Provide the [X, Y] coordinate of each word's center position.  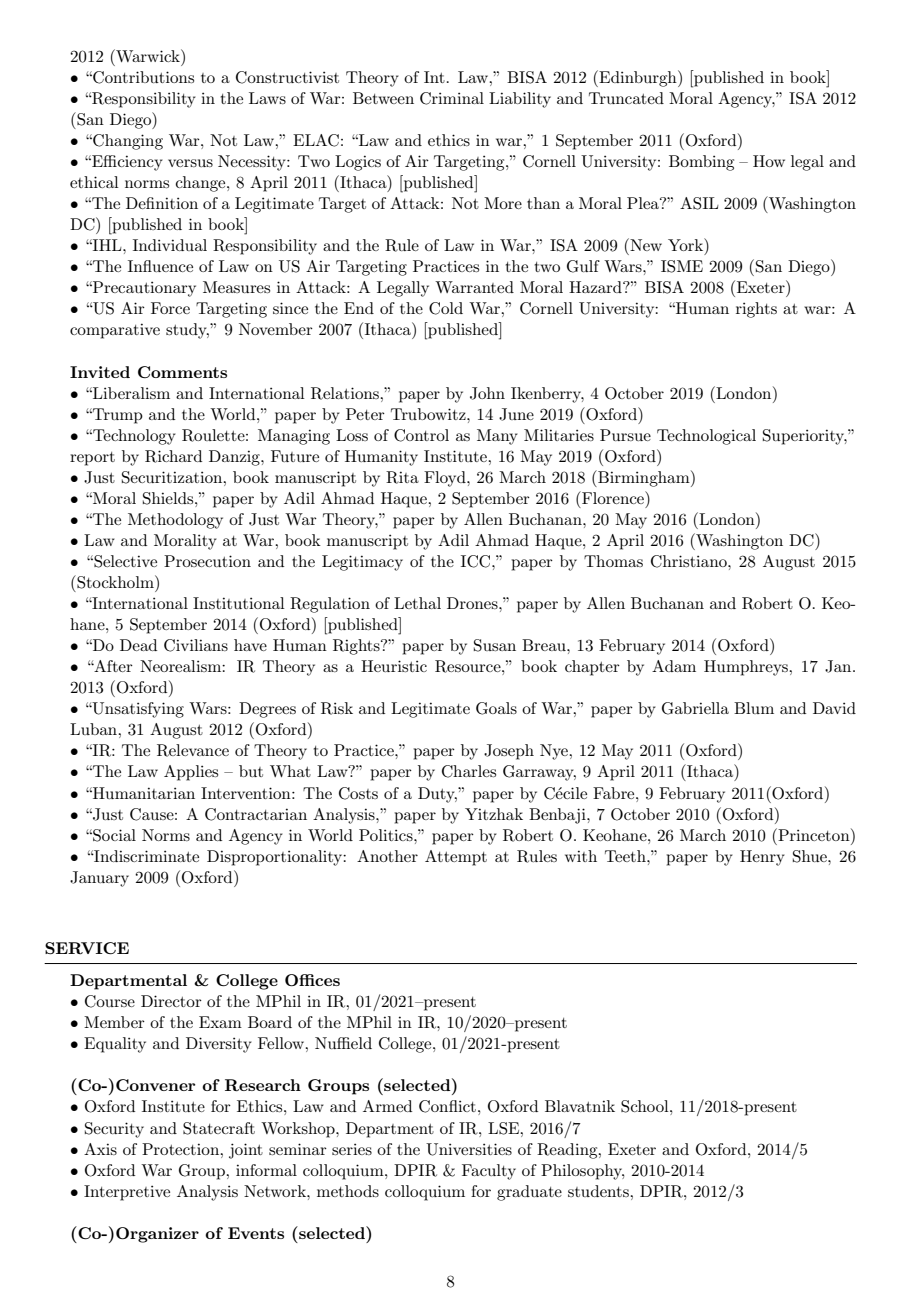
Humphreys [747, 668]
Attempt [456, 858]
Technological [706, 437]
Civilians [196, 645]
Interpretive [127, 1193]
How [769, 161]
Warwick [148, 55]
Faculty [489, 1172]
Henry [762, 858]
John [487, 393]
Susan [495, 645]
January [99, 879]
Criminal [452, 98]
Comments [182, 372]
